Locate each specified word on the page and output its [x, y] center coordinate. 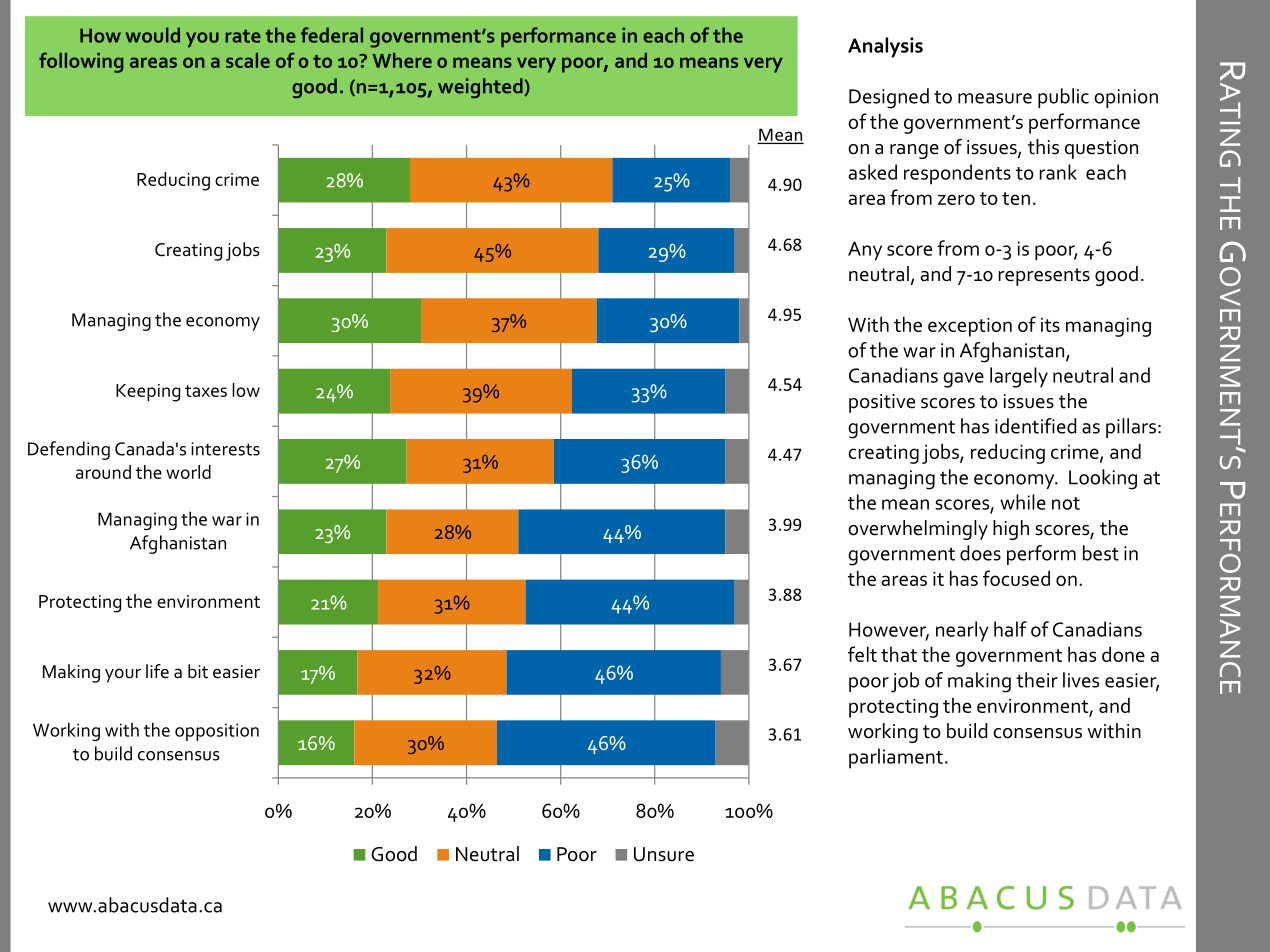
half [1010, 629]
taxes [206, 391]
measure [995, 98]
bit [198, 671]
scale [248, 60]
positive [882, 403]
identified [1035, 426]
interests [225, 449]
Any [865, 251]
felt [862, 654]
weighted [481, 88]
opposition [217, 732]
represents [1044, 277]
